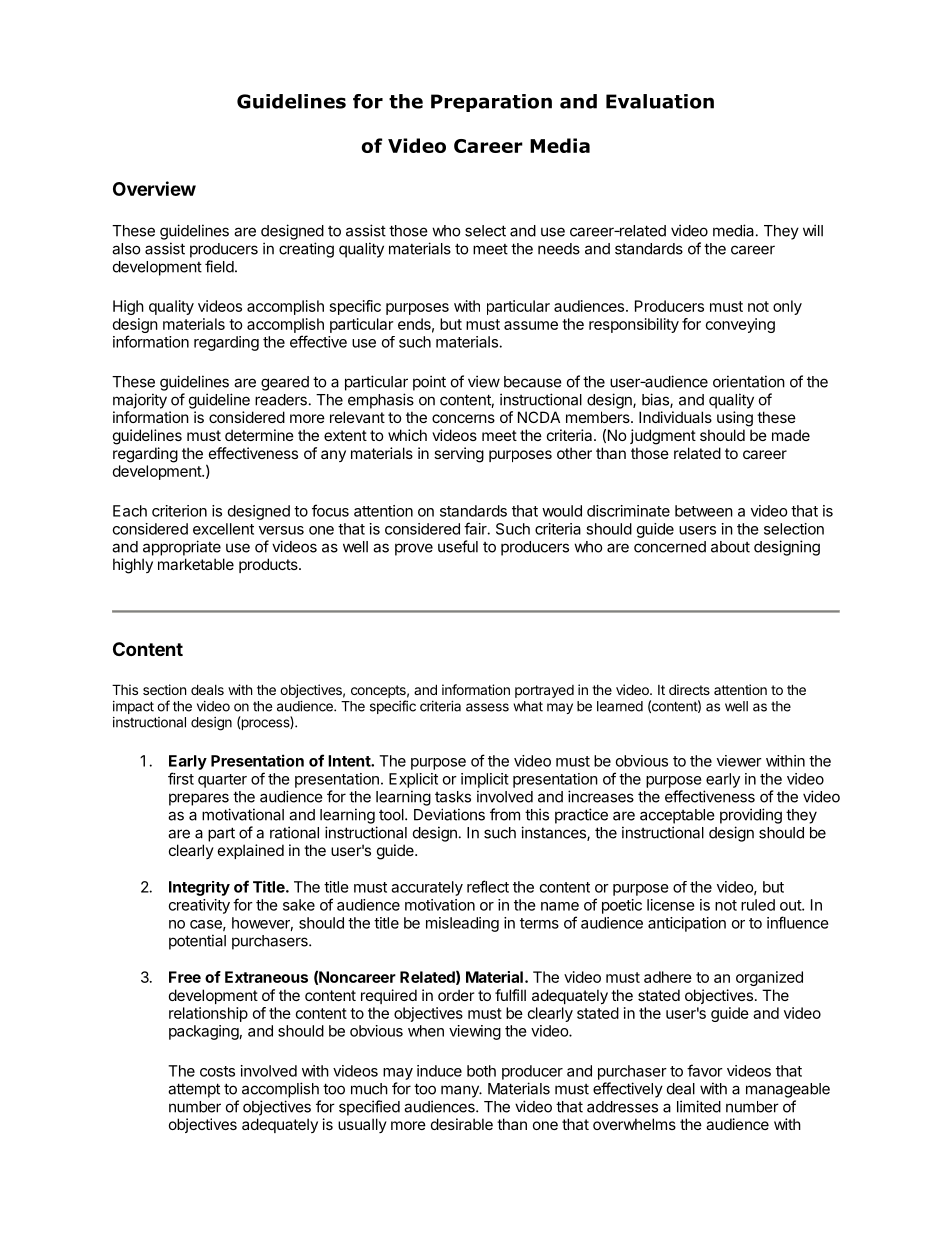  Describe the element at coordinates (259, 435) in the screenshot. I see `determine` at that location.
